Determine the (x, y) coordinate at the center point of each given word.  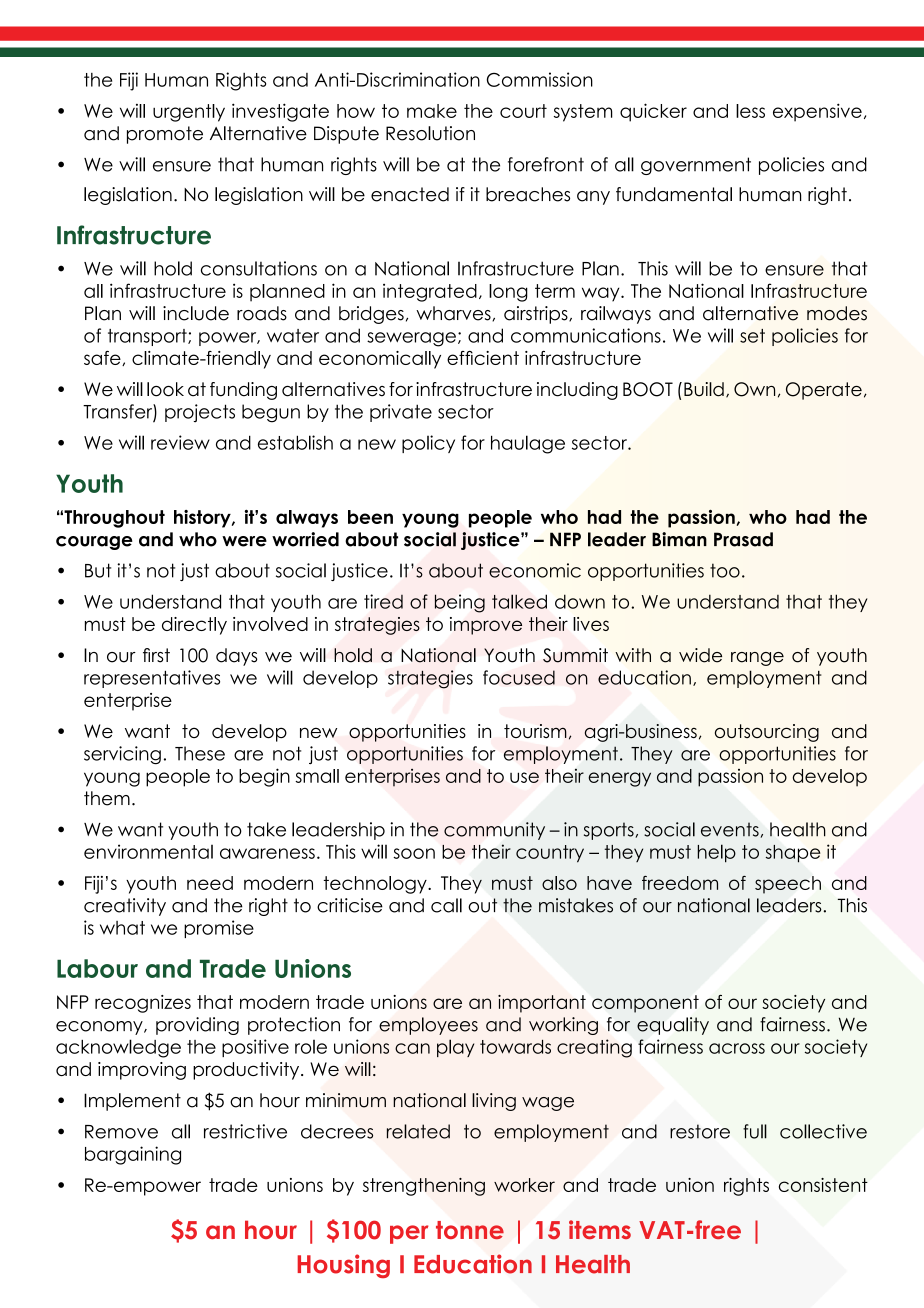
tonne (470, 1230)
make (432, 111)
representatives (152, 679)
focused (519, 677)
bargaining (133, 1155)
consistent (823, 1185)
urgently (189, 113)
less (750, 111)
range (757, 659)
